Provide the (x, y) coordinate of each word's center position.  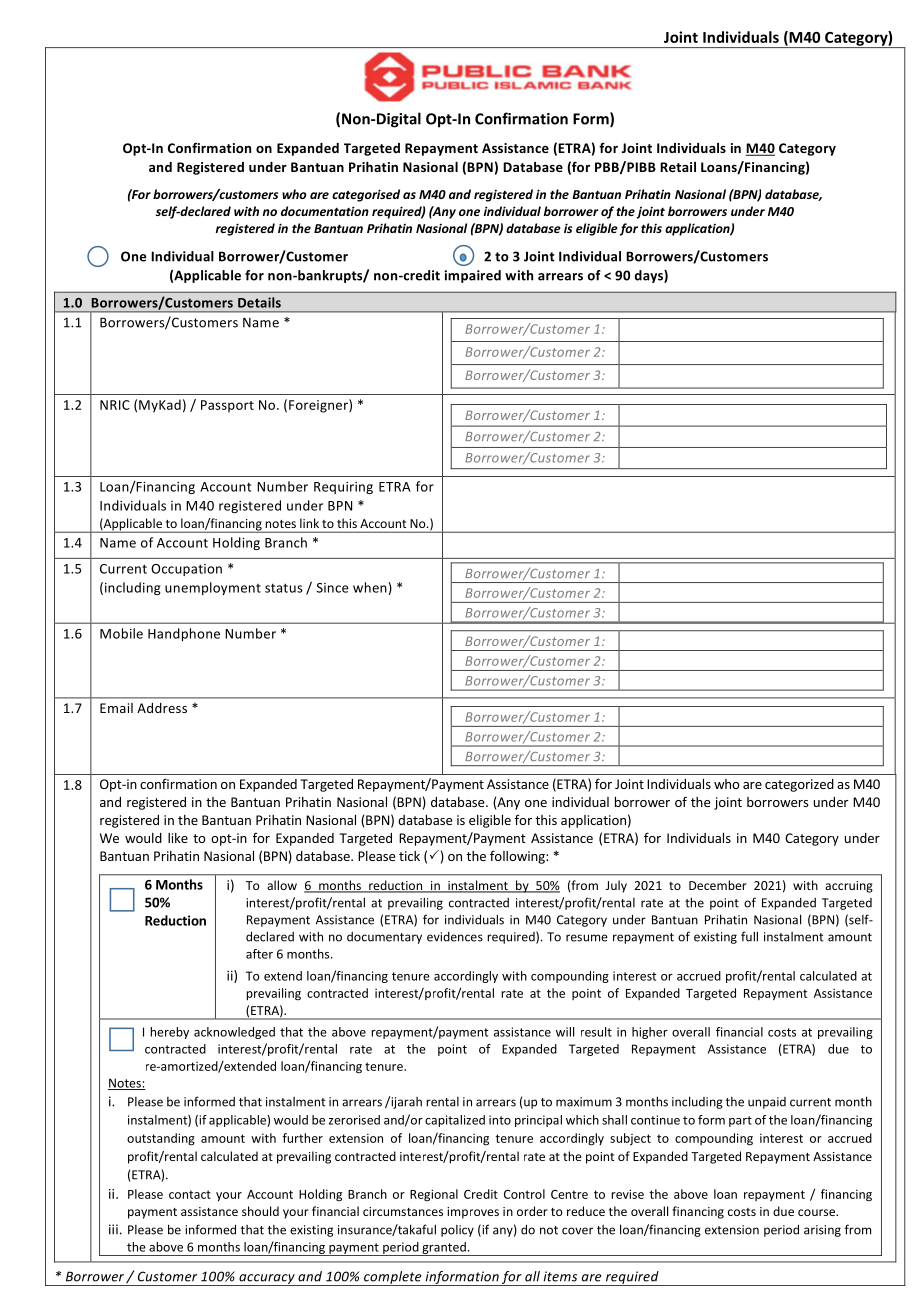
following (518, 857)
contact (190, 1194)
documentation (325, 211)
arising (822, 1231)
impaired (473, 276)
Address (162, 708)
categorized (799, 785)
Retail (678, 167)
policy (457, 1231)
